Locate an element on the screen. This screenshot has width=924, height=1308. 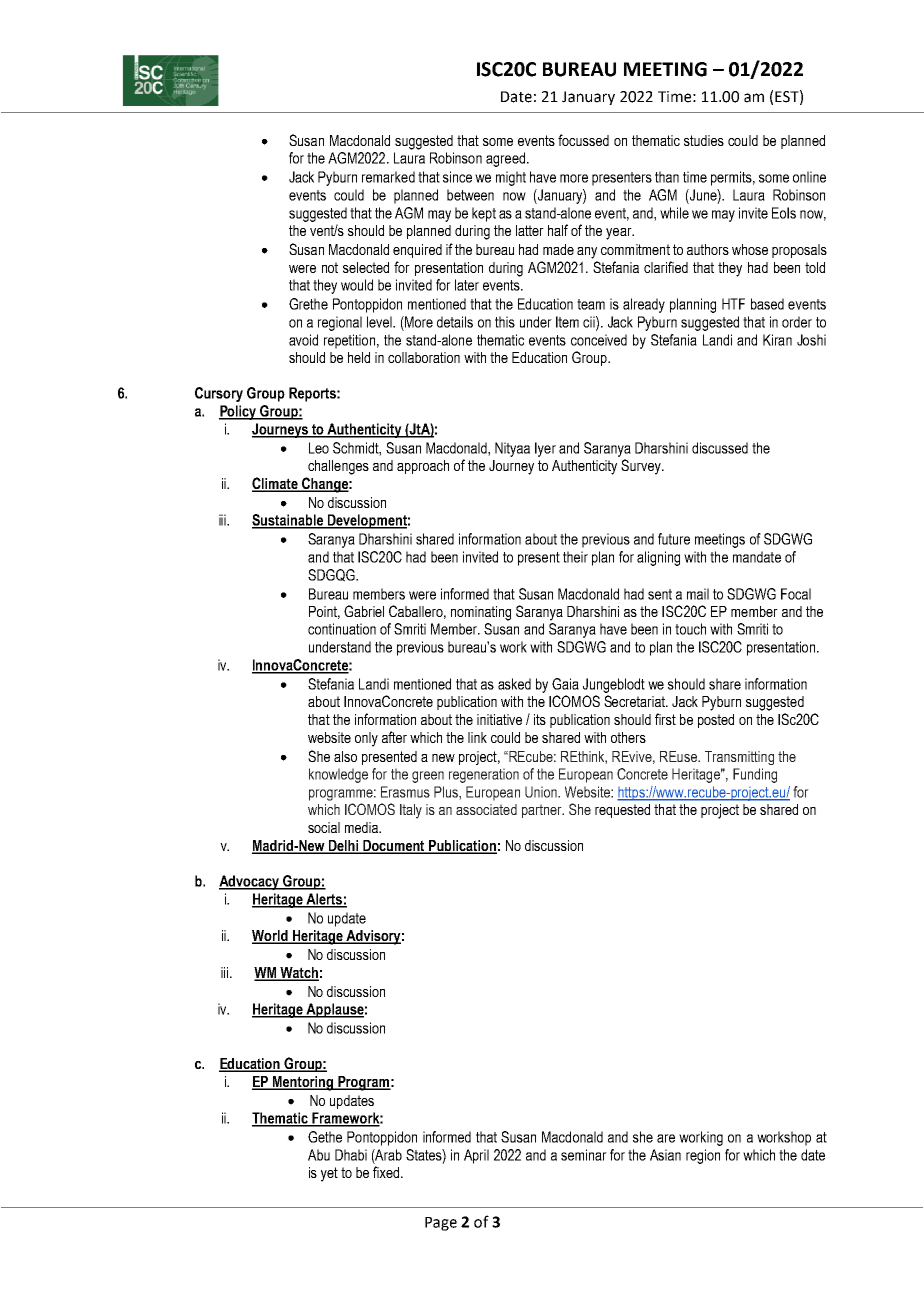
World is located at coordinates (271, 937).
